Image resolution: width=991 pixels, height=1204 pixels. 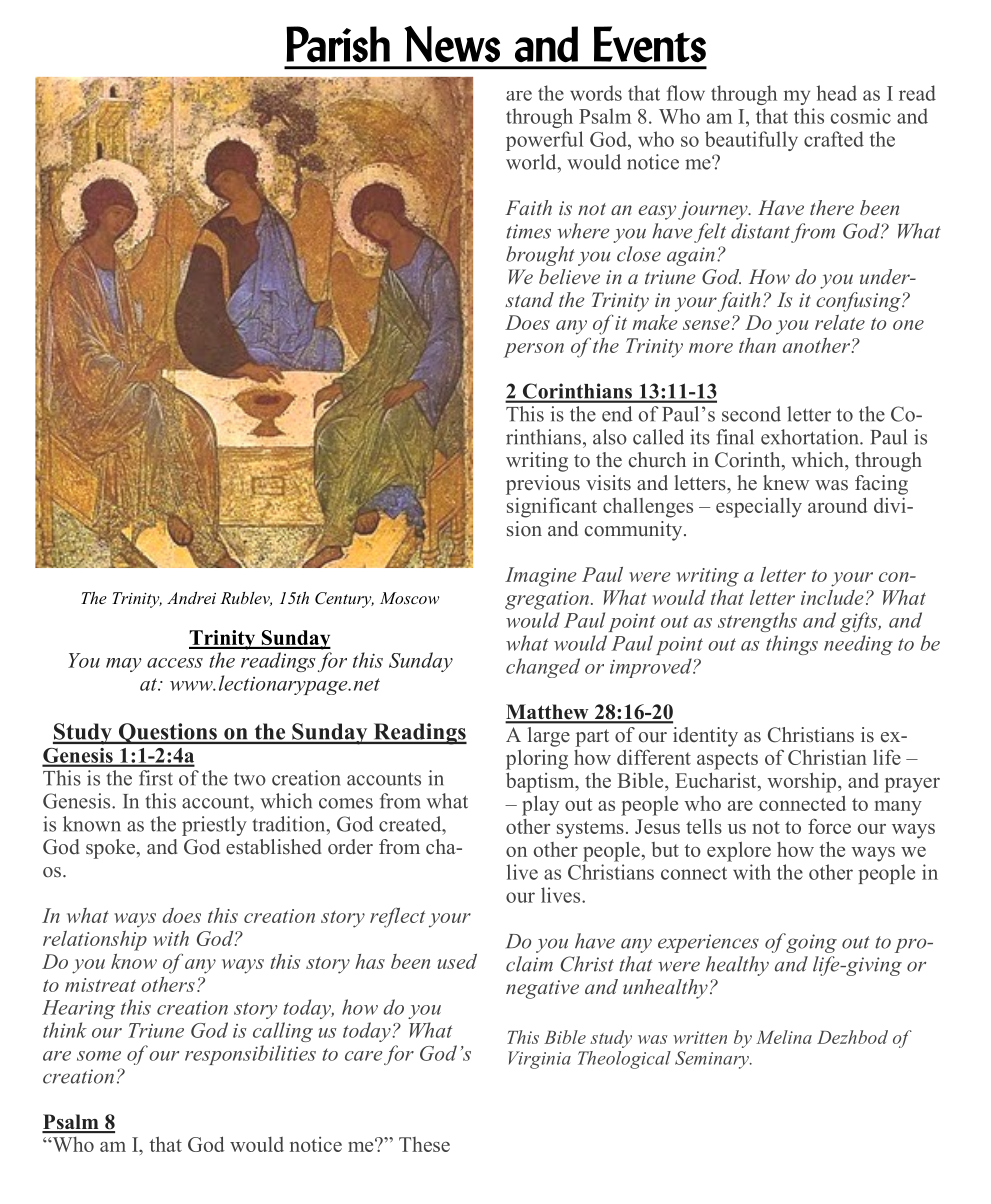 I want to click on head, so click(x=837, y=93).
